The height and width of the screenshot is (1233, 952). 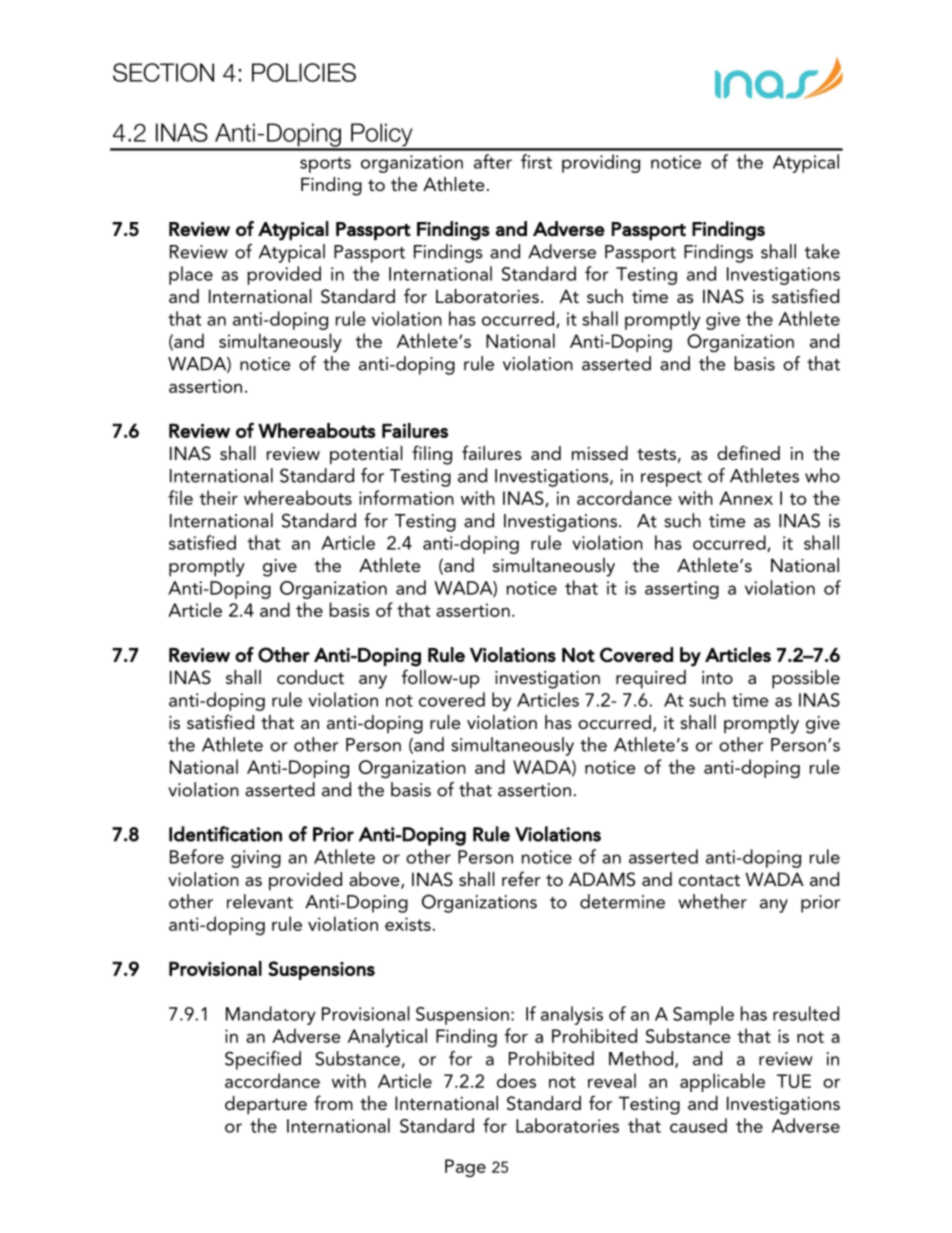 I want to click on providing, so click(x=601, y=163).
